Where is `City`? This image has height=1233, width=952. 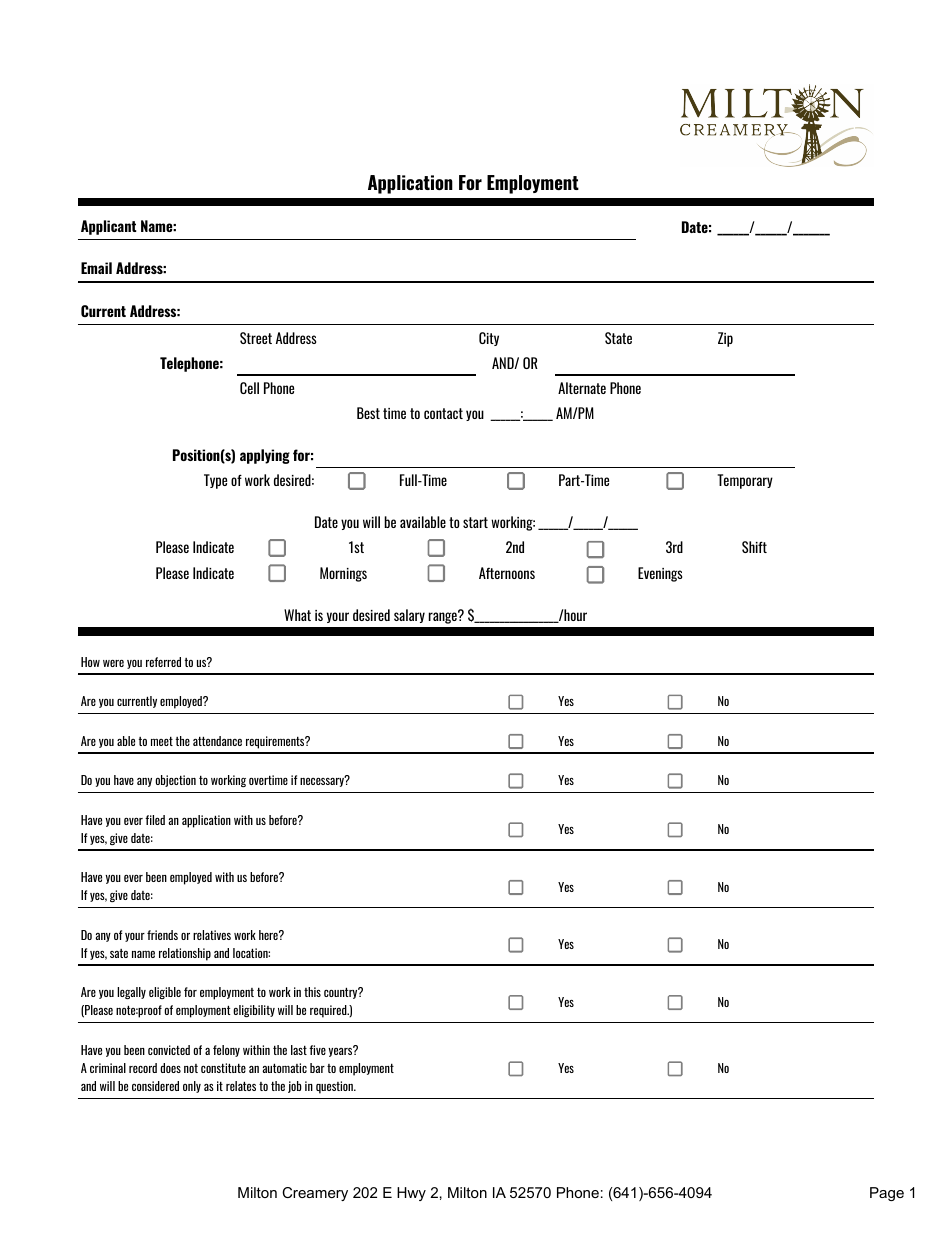
City is located at coordinates (489, 339).
